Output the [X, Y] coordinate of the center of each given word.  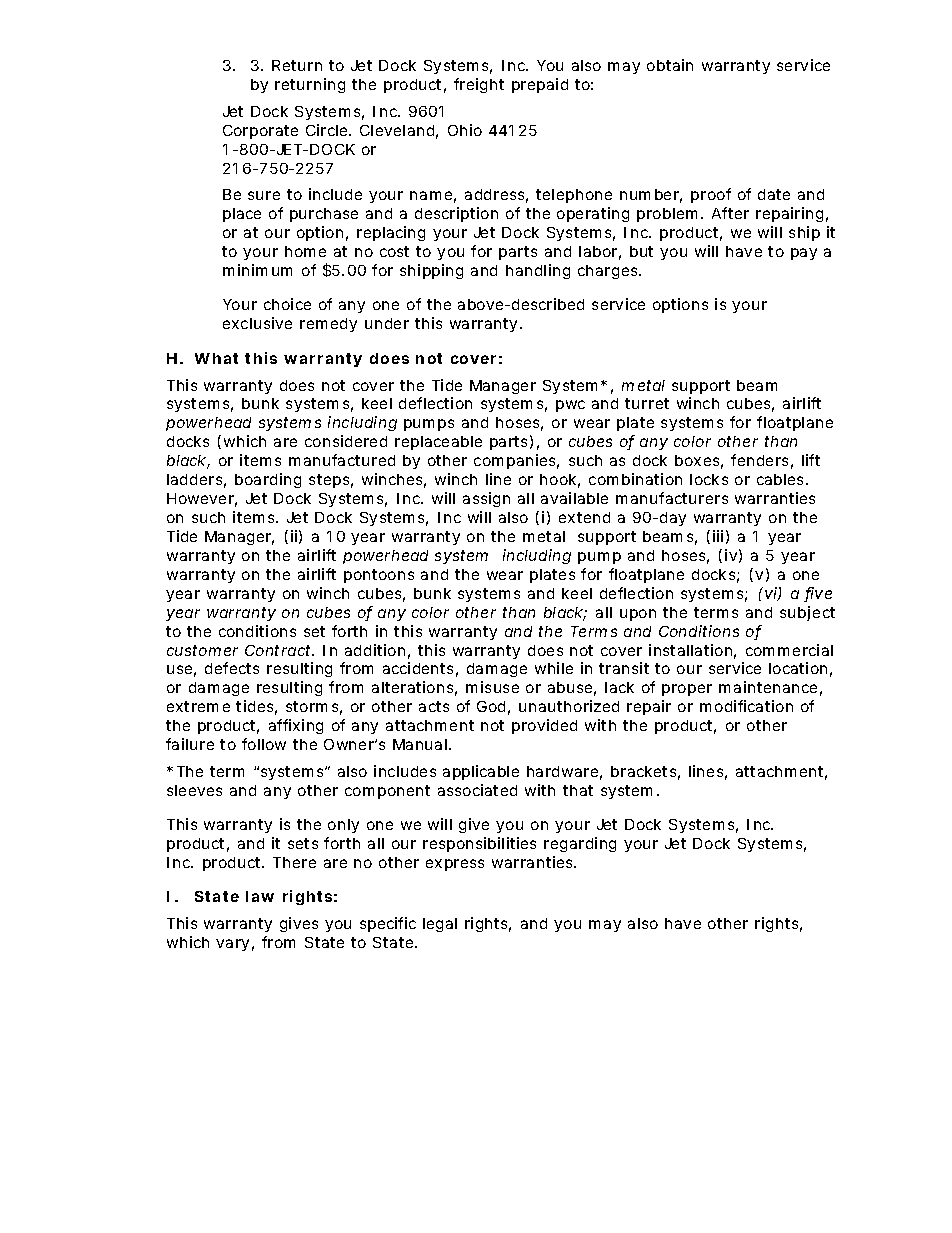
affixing [296, 726]
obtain [670, 65]
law [260, 896]
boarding [268, 480]
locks [709, 479]
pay [804, 254]
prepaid [540, 85]
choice [287, 304]
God [491, 706]
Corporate [260, 132]
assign [486, 499]
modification [746, 706]
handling [538, 271]
